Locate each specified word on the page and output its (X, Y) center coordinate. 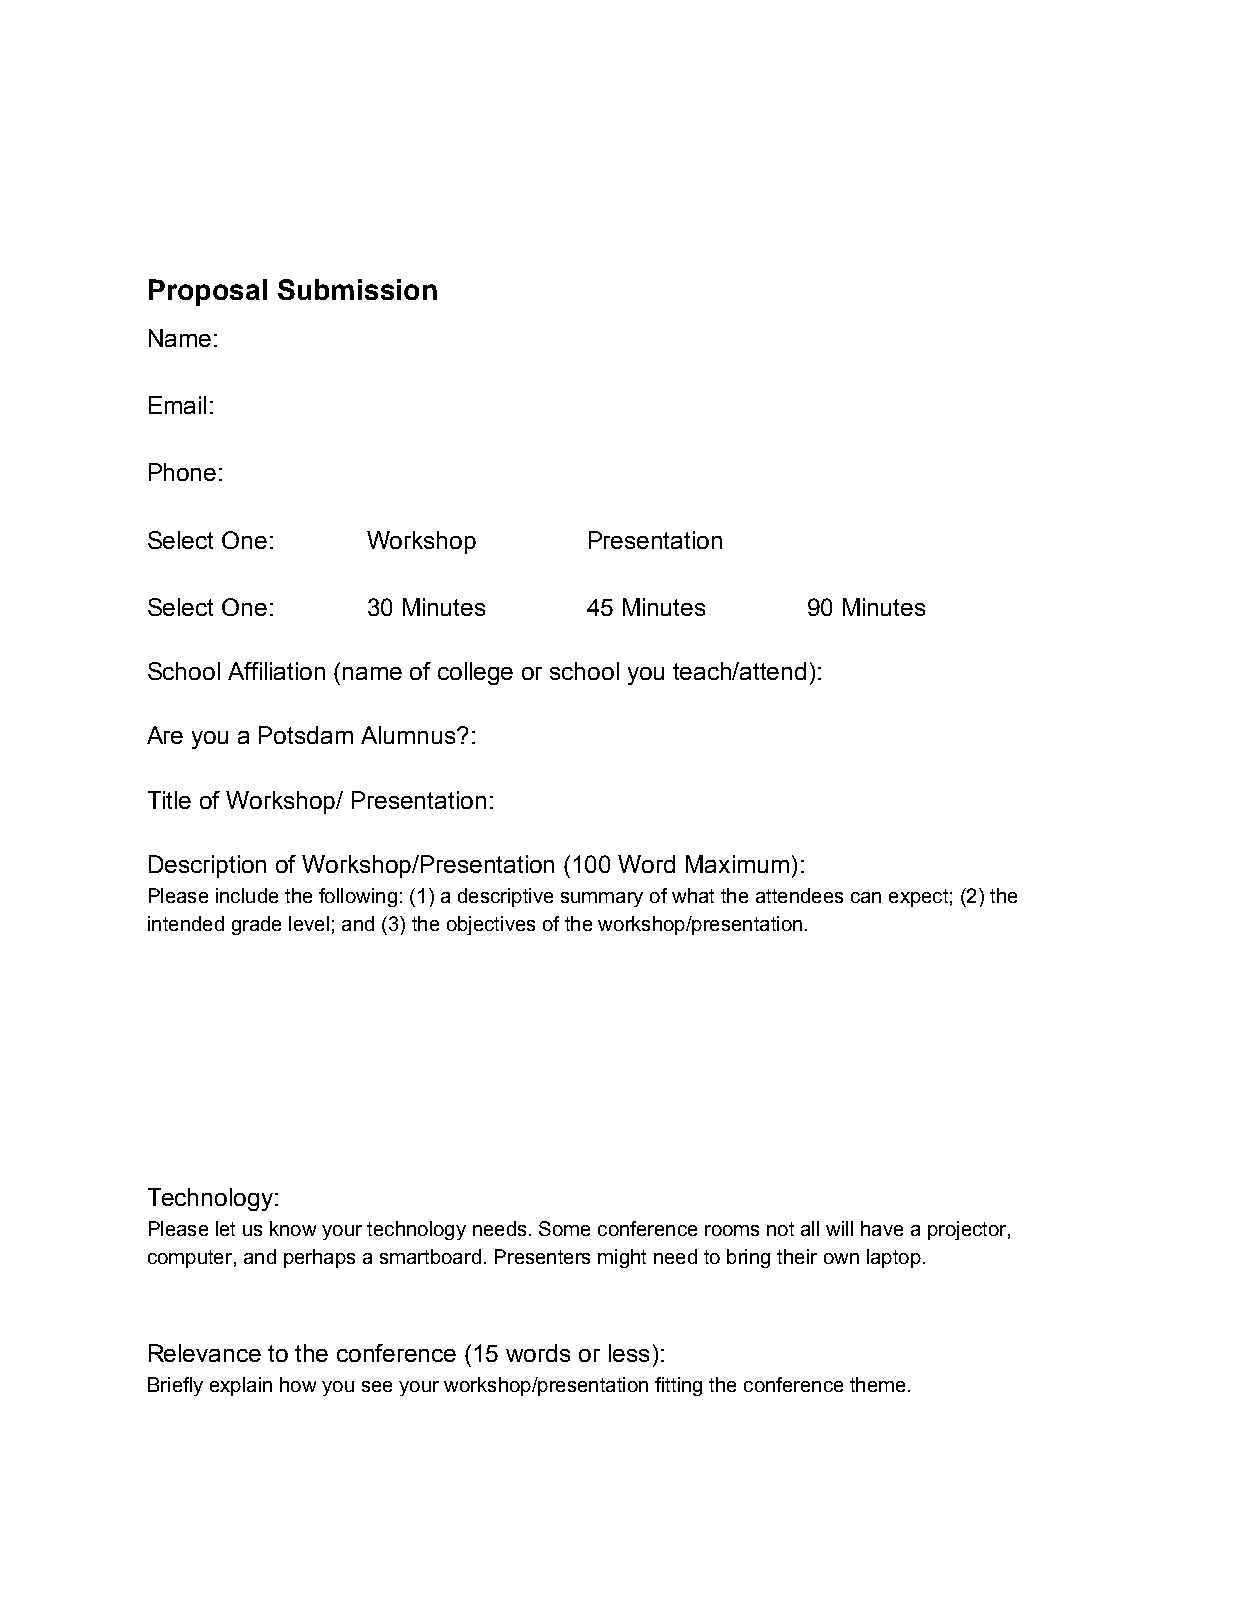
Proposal (208, 292)
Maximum (737, 864)
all (810, 1228)
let (225, 1228)
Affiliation (276, 671)
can (866, 897)
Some (564, 1228)
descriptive (505, 897)
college (475, 673)
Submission (357, 289)
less (629, 1353)
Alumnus (409, 735)
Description (207, 866)
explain (241, 1386)
